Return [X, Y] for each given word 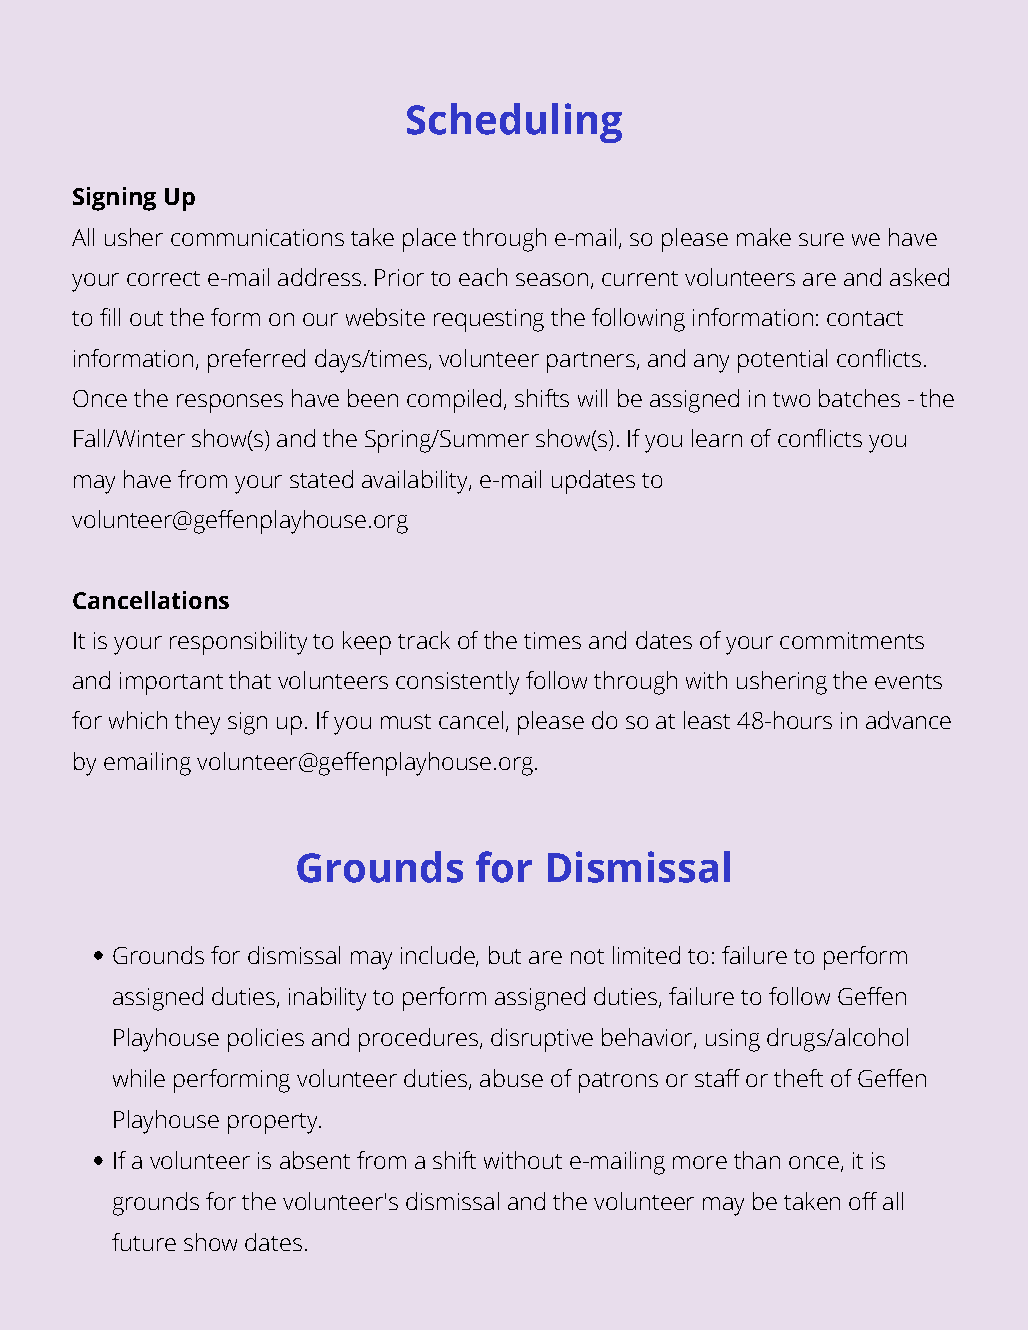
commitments [852, 640]
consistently [457, 683]
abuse [511, 1078]
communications [257, 237]
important [171, 683]
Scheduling [514, 123]
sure [821, 239]
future [144, 1242]
